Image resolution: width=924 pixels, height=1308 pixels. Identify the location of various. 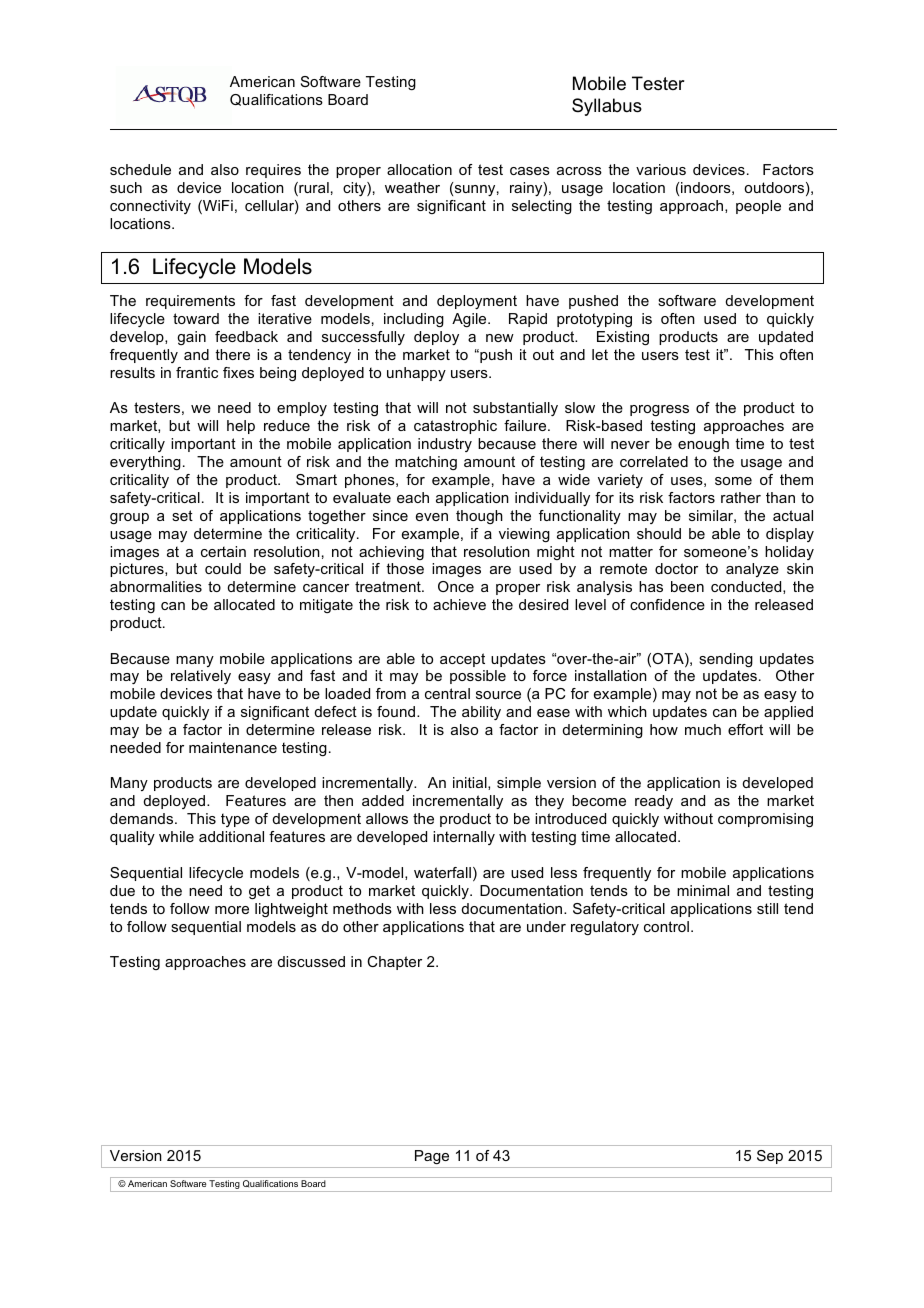
(661, 169).
